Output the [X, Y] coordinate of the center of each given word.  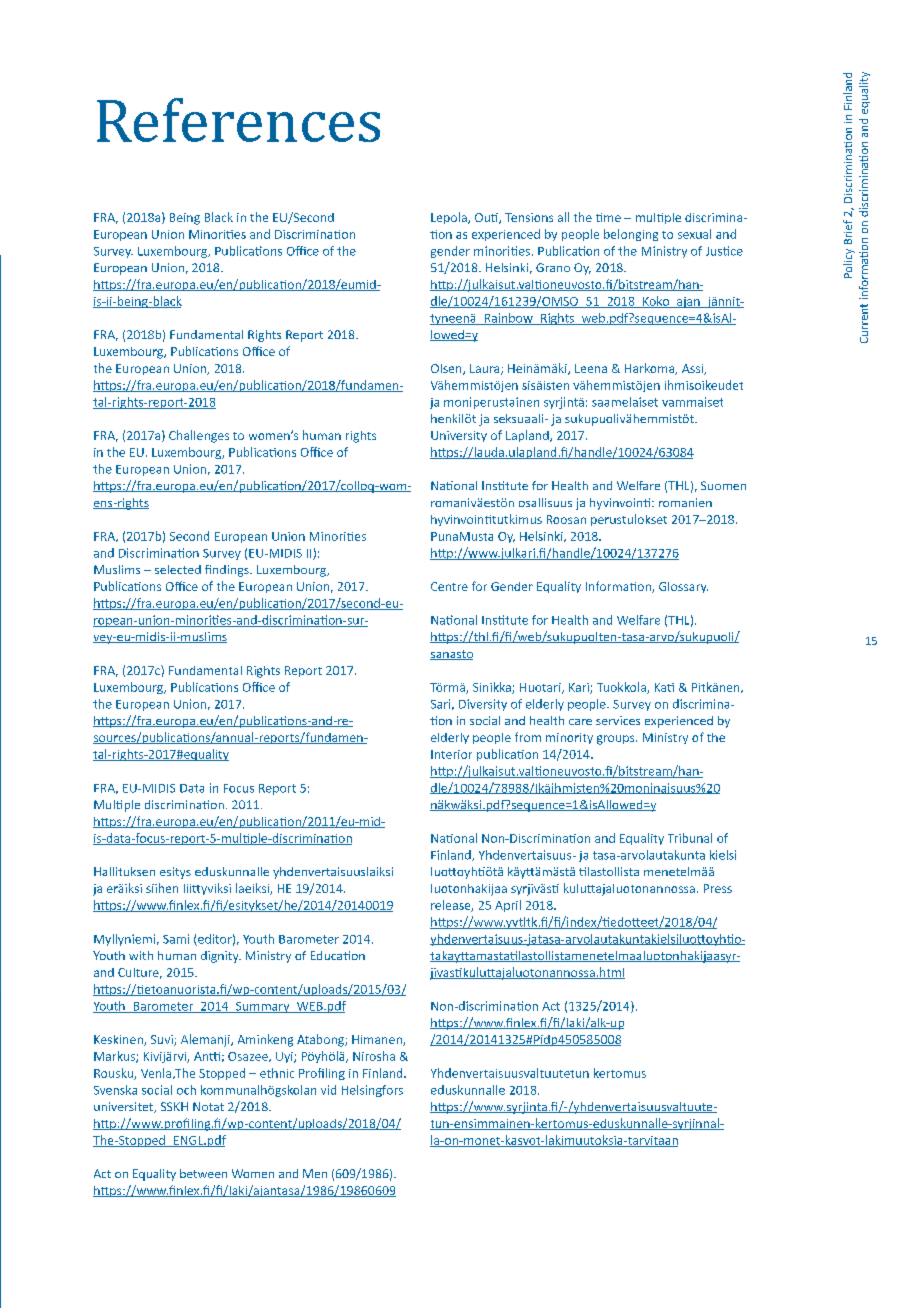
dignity [221, 957]
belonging [631, 235]
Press [718, 888]
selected [178, 569]
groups [617, 740]
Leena [591, 368]
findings [228, 571]
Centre [449, 586]
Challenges [199, 436]
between [203, 1173]
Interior [451, 754]
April [508, 906]
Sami [176, 939]
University [459, 436]
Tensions [529, 217]
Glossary [683, 587]
